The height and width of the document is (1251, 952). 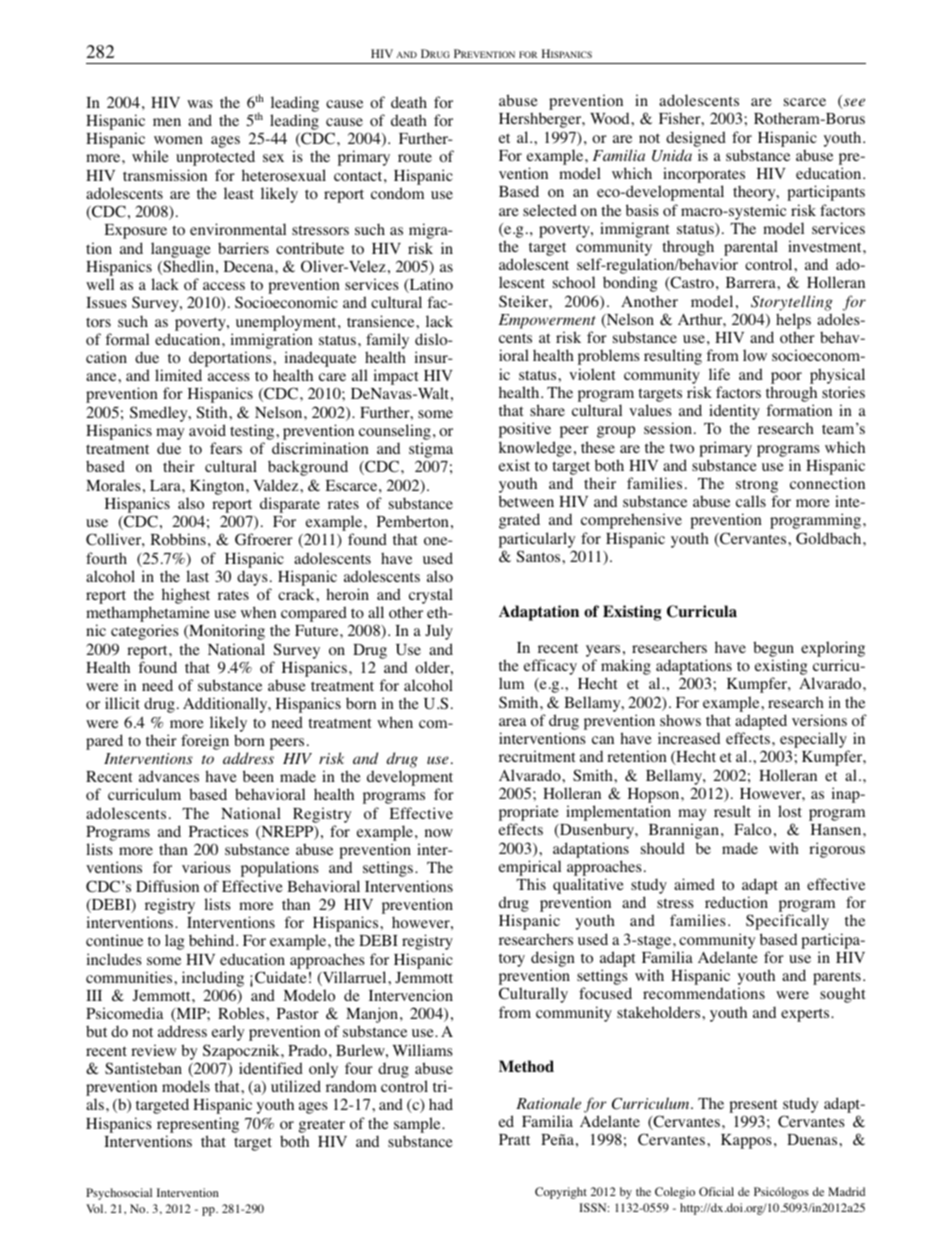 What do you see at coordinates (530, 868) in the document?
I see `empirical` at bounding box center [530, 868].
